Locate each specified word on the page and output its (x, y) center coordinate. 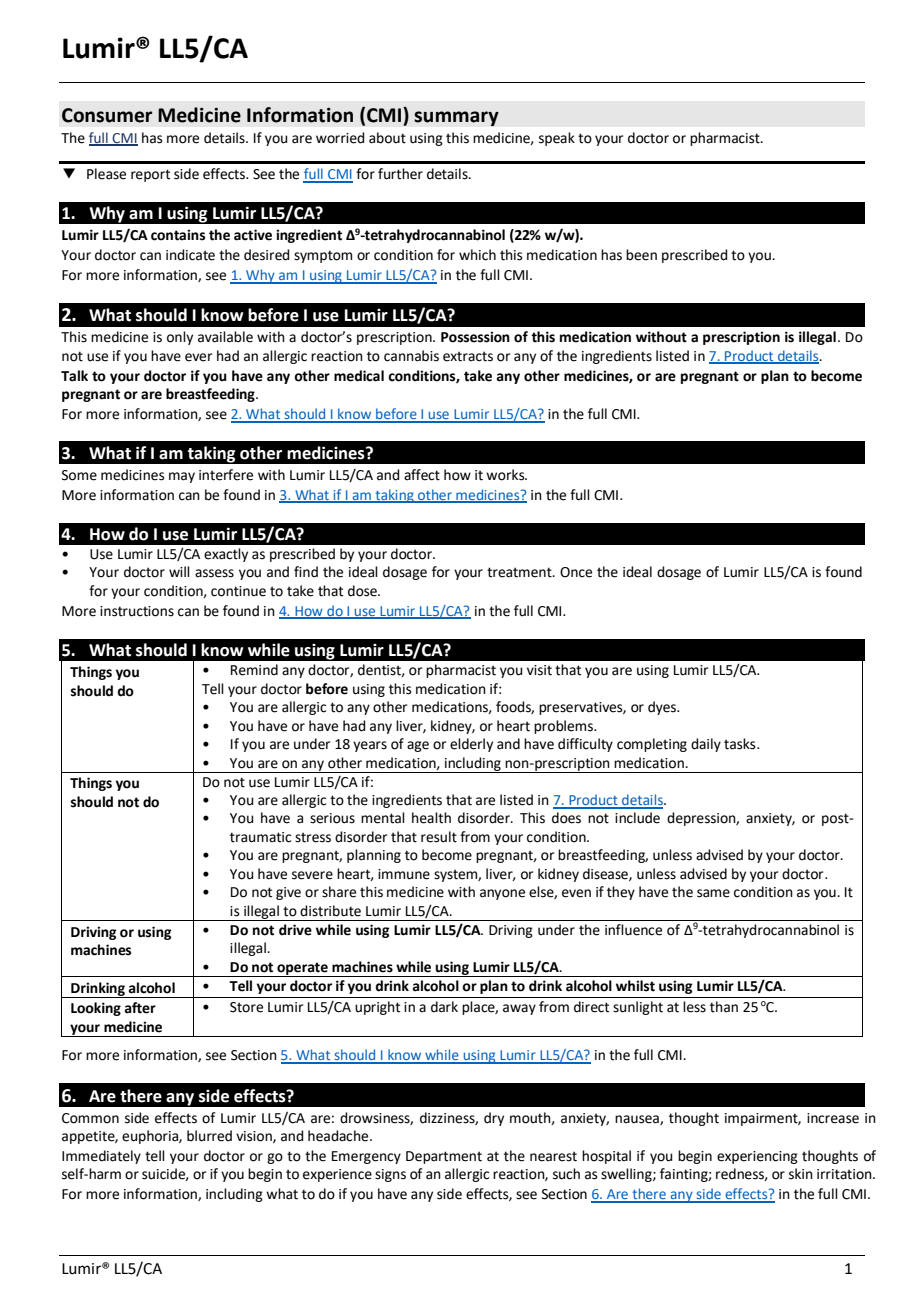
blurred (209, 1136)
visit (539, 670)
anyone (502, 894)
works (506, 475)
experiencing (757, 1157)
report (150, 175)
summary (456, 118)
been (641, 255)
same (713, 893)
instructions (137, 611)
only (180, 338)
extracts (468, 356)
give (288, 893)
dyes (663, 708)
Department (444, 1157)
